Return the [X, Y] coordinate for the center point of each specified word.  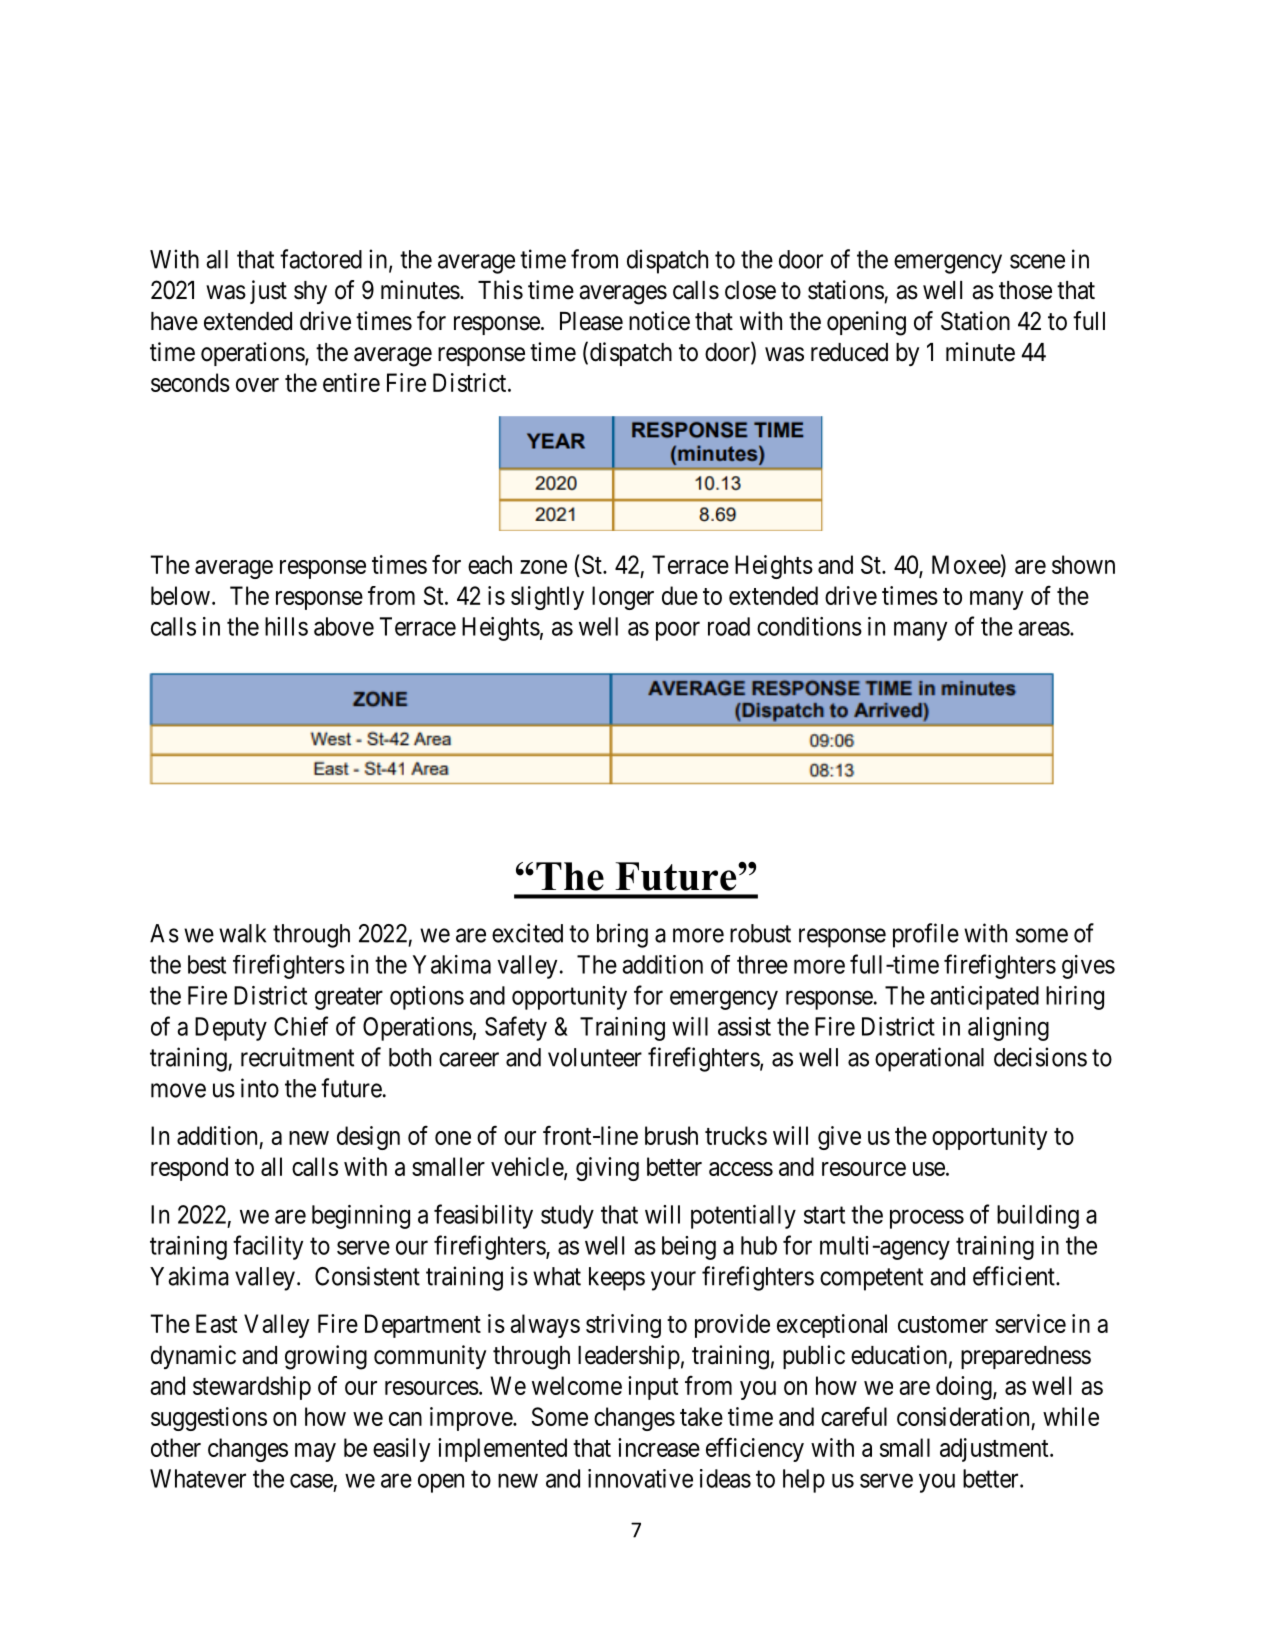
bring [622, 935]
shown [1083, 564]
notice [659, 321]
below [180, 595]
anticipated [984, 998]
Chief [301, 1026]
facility [268, 1247]
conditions [809, 626]
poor [678, 631]
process [927, 1219]
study [567, 1217]
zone [543, 567]
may [315, 1452]
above [344, 626]
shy [310, 292]
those [1025, 290]
